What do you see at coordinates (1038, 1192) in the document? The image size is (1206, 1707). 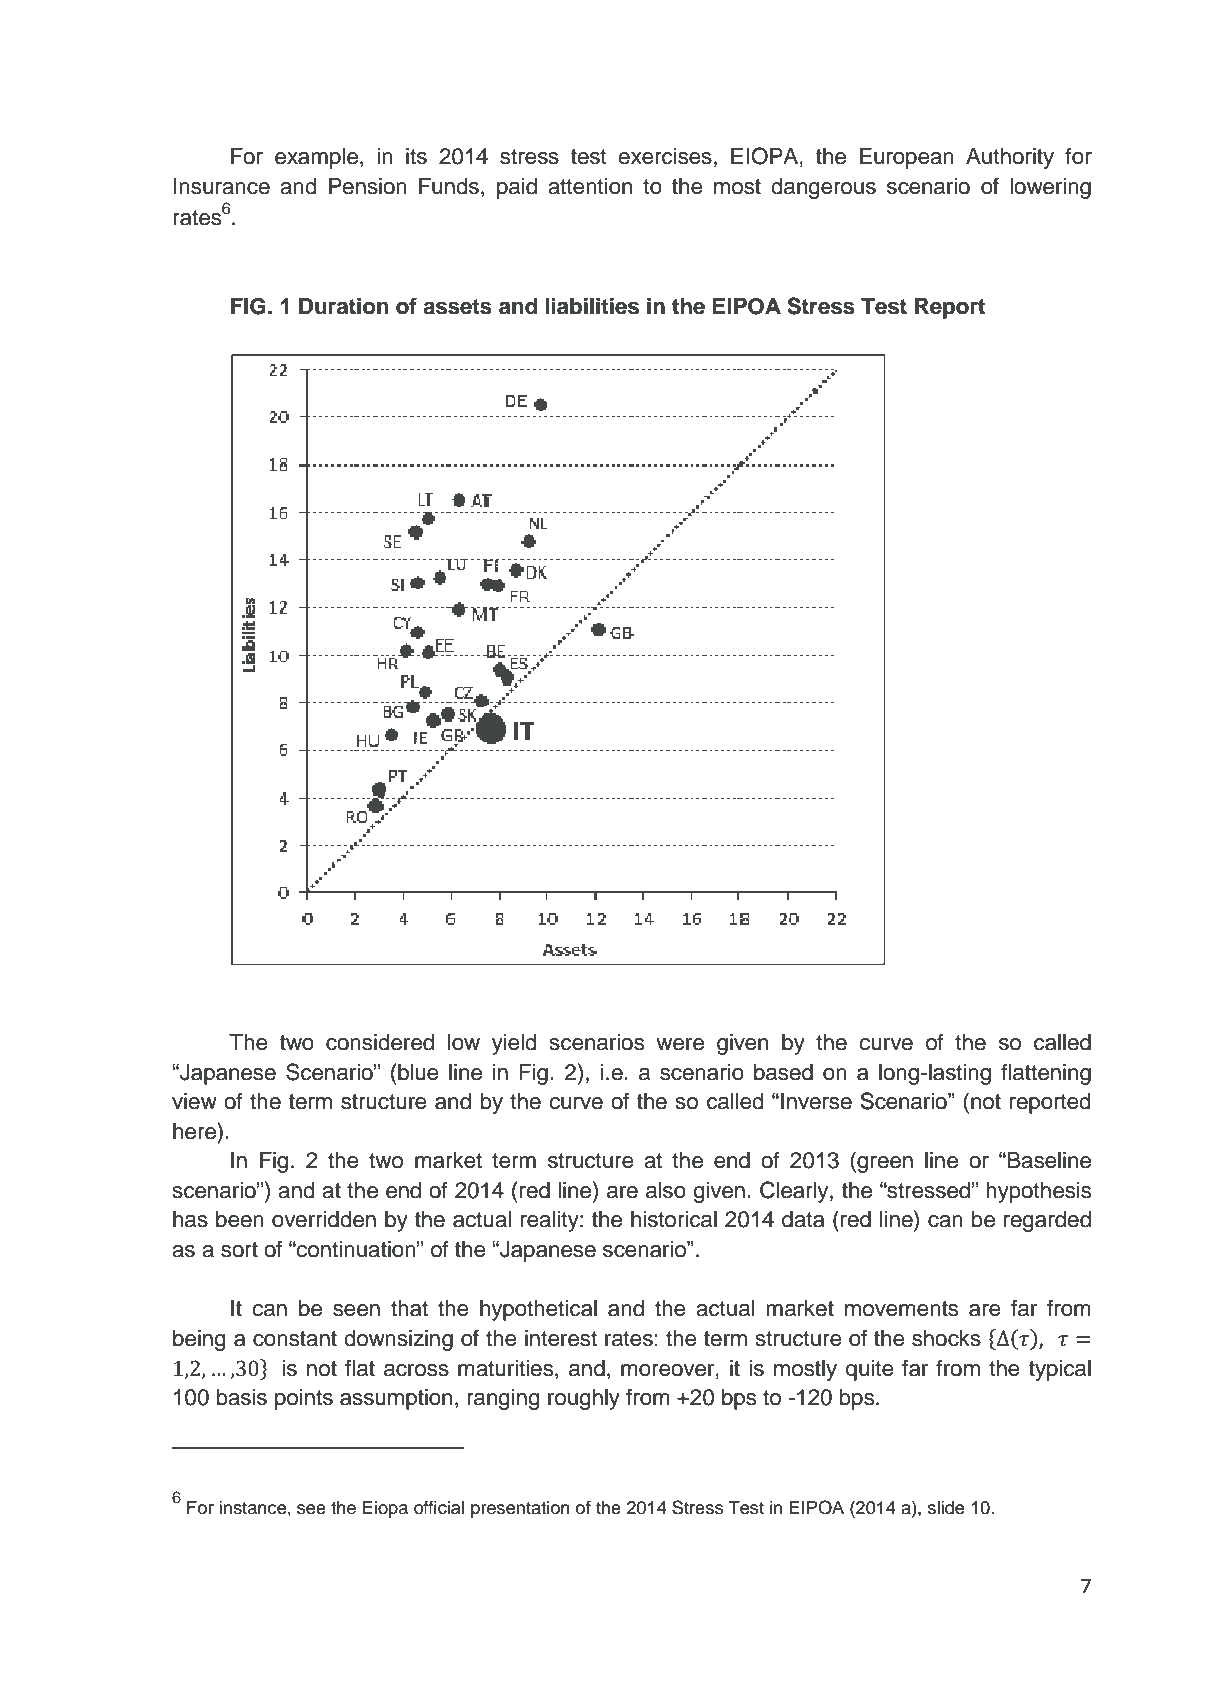 I see `hypothesis` at bounding box center [1038, 1192].
